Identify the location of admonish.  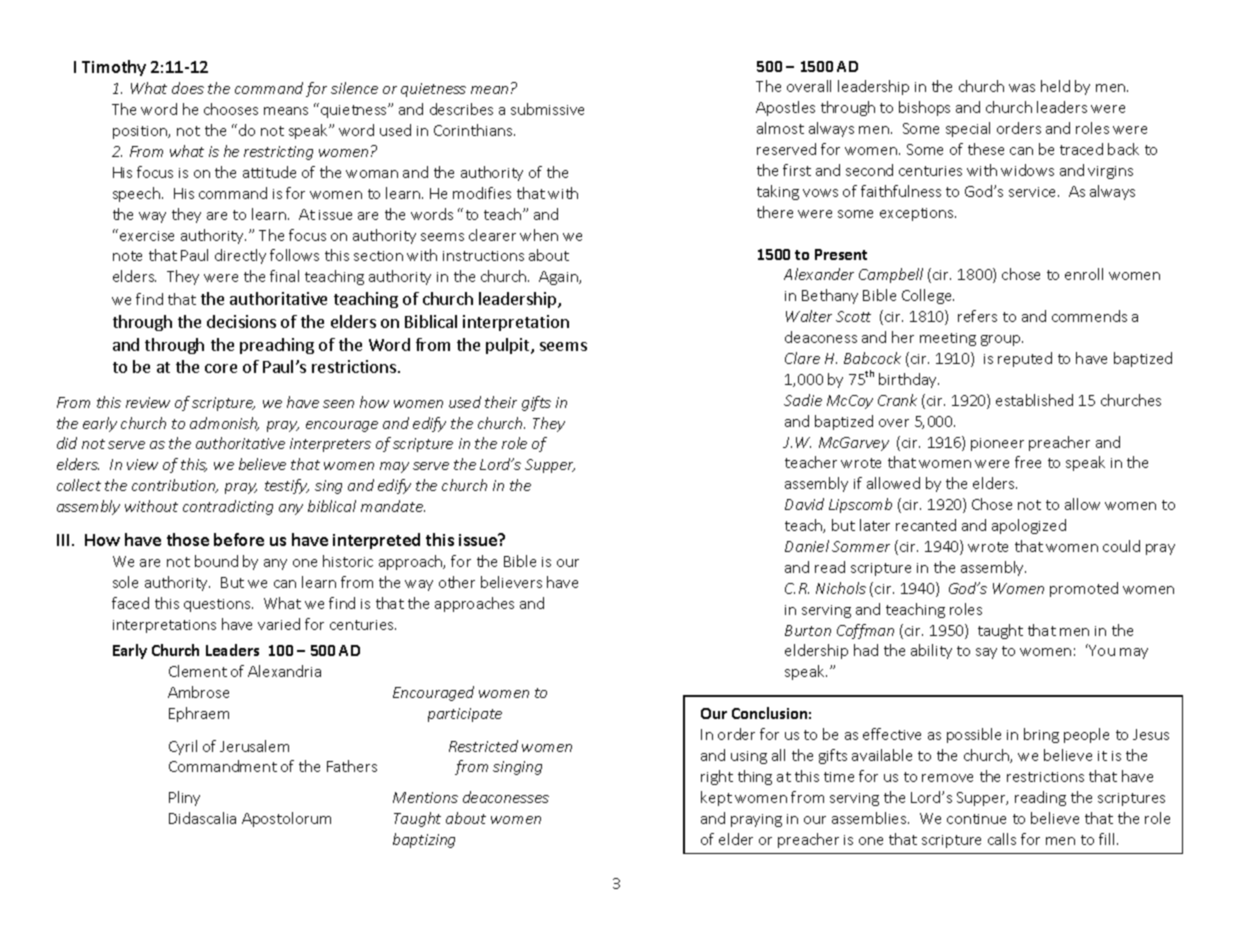
(224, 424).
